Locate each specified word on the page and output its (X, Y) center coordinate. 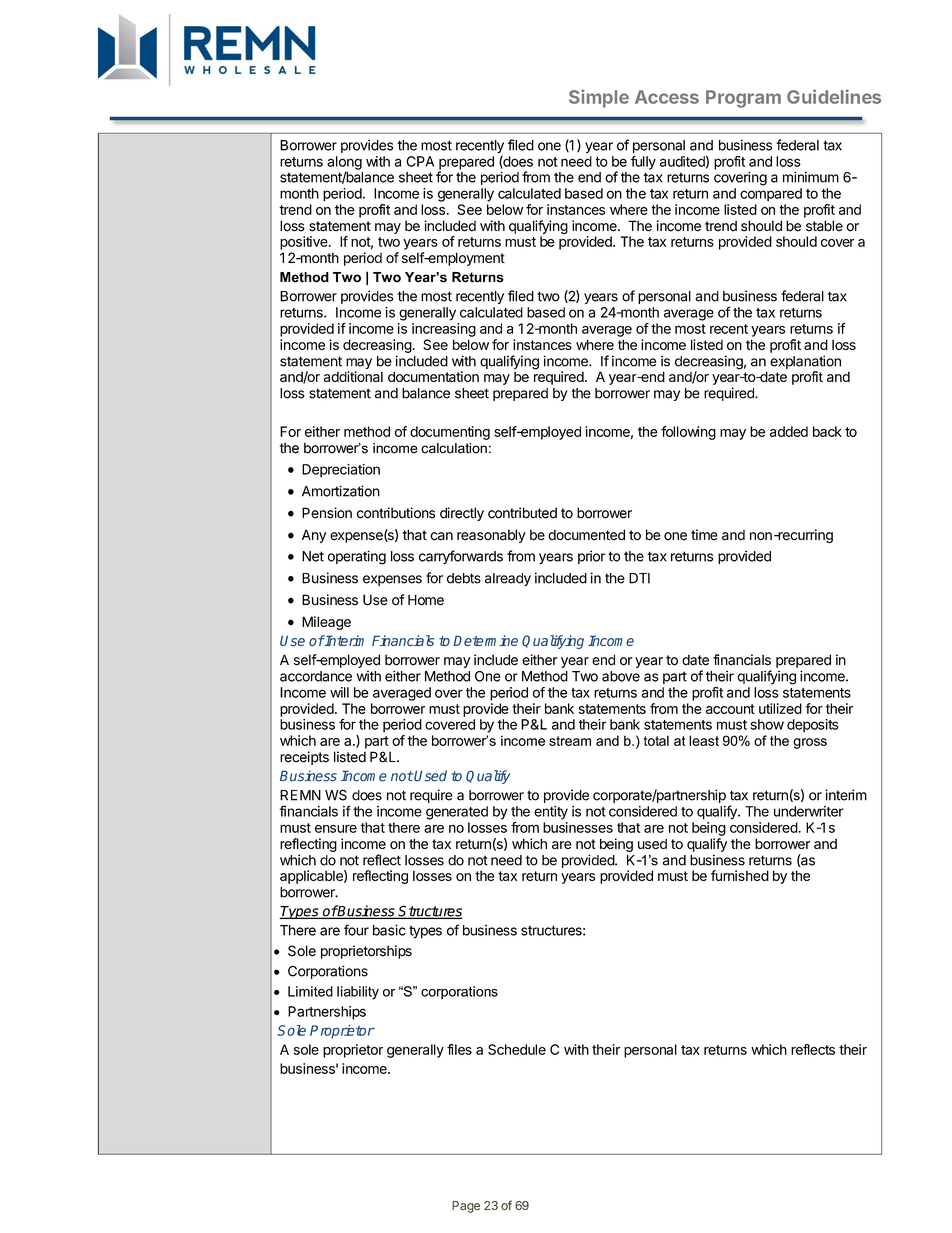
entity (551, 813)
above (621, 676)
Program (743, 99)
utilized (780, 708)
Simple (599, 98)
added (789, 431)
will (339, 692)
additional (353, 376)
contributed (522, 513)
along (344, 164)
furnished (740, 875)
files (459, 1049)
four (356, 930)
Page (466, 1207)
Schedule (517, 1049)
